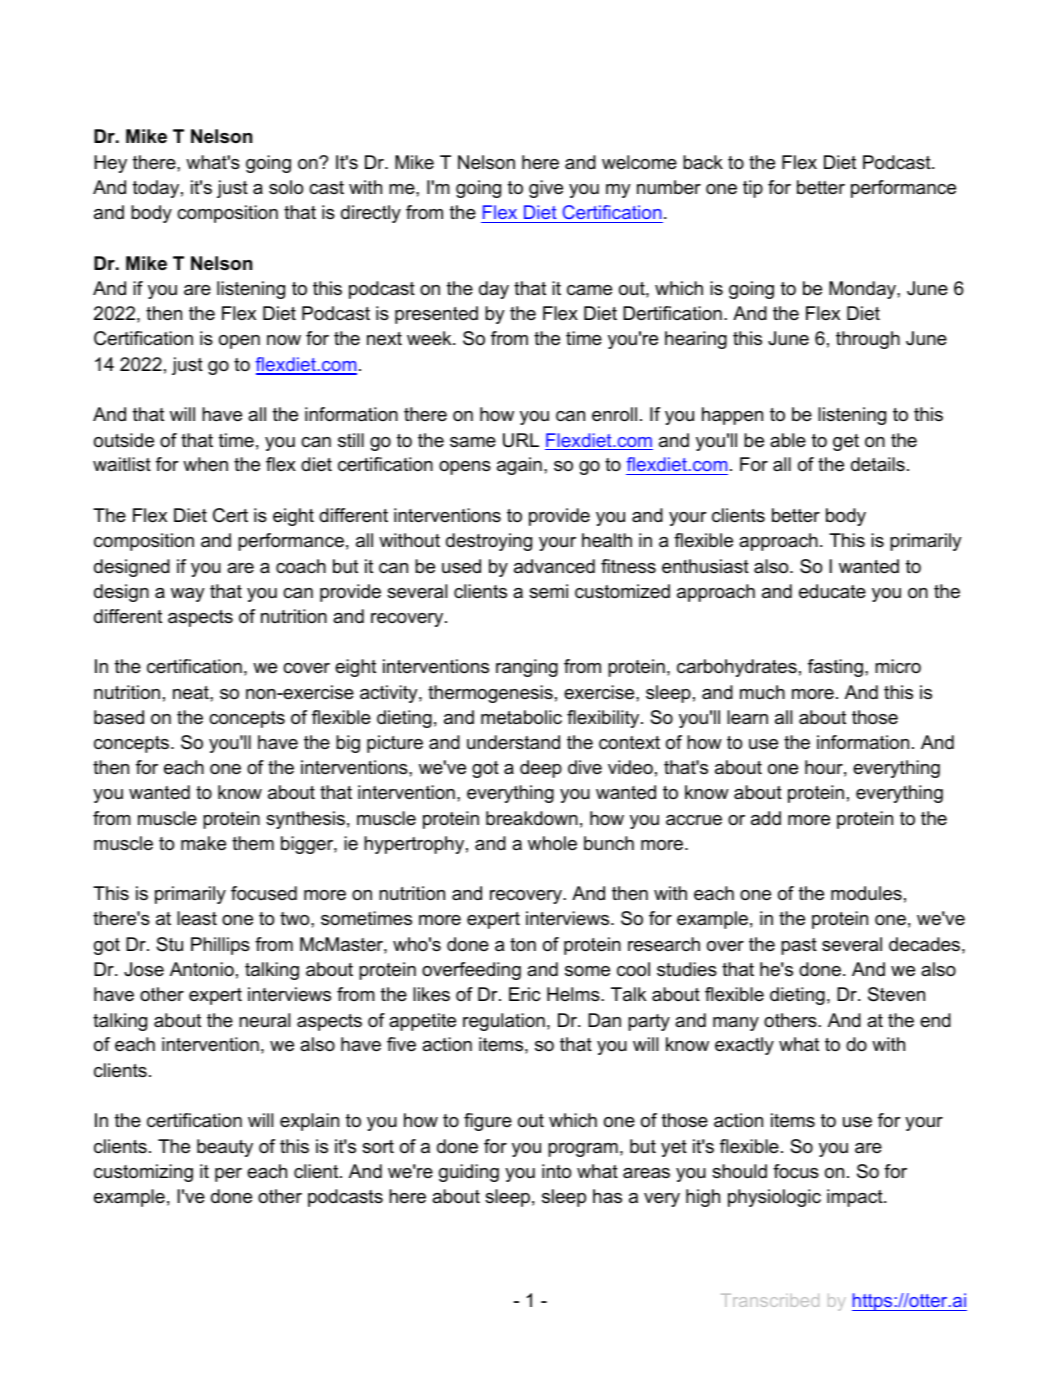  I want to click on solo, so click(286, 187).
